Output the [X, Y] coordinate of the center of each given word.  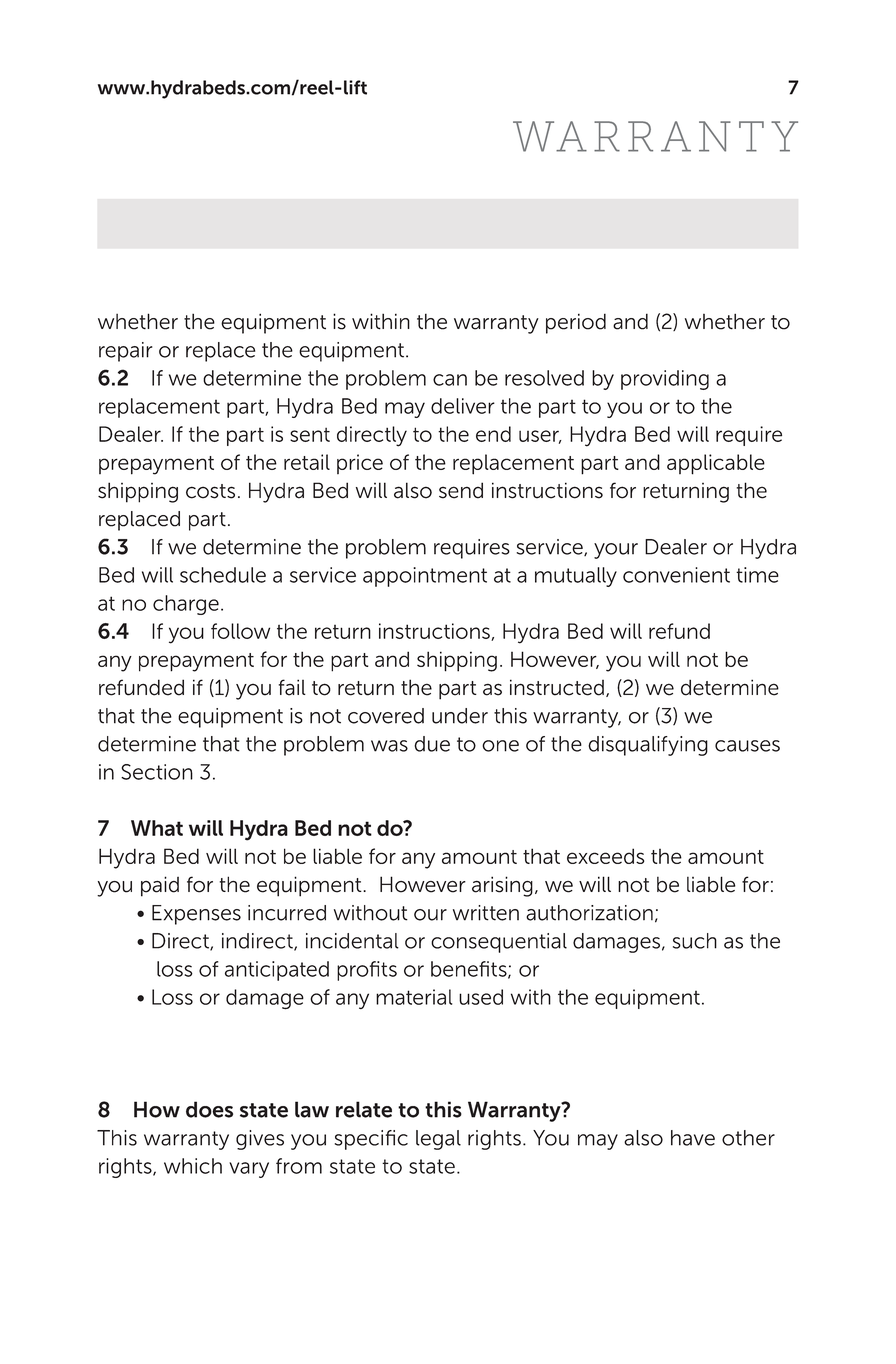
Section [157, 772]
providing [665, 380]
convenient [676, 575]
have [693, 1138]
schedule [223, 575]
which [193, 1166]
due [432, 744]
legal [438, 1140]
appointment [425, 577]
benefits [470, 970]
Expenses [196, 915]
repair [125, 352]
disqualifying [648, 746]
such [695, 941]
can [450, 380]
